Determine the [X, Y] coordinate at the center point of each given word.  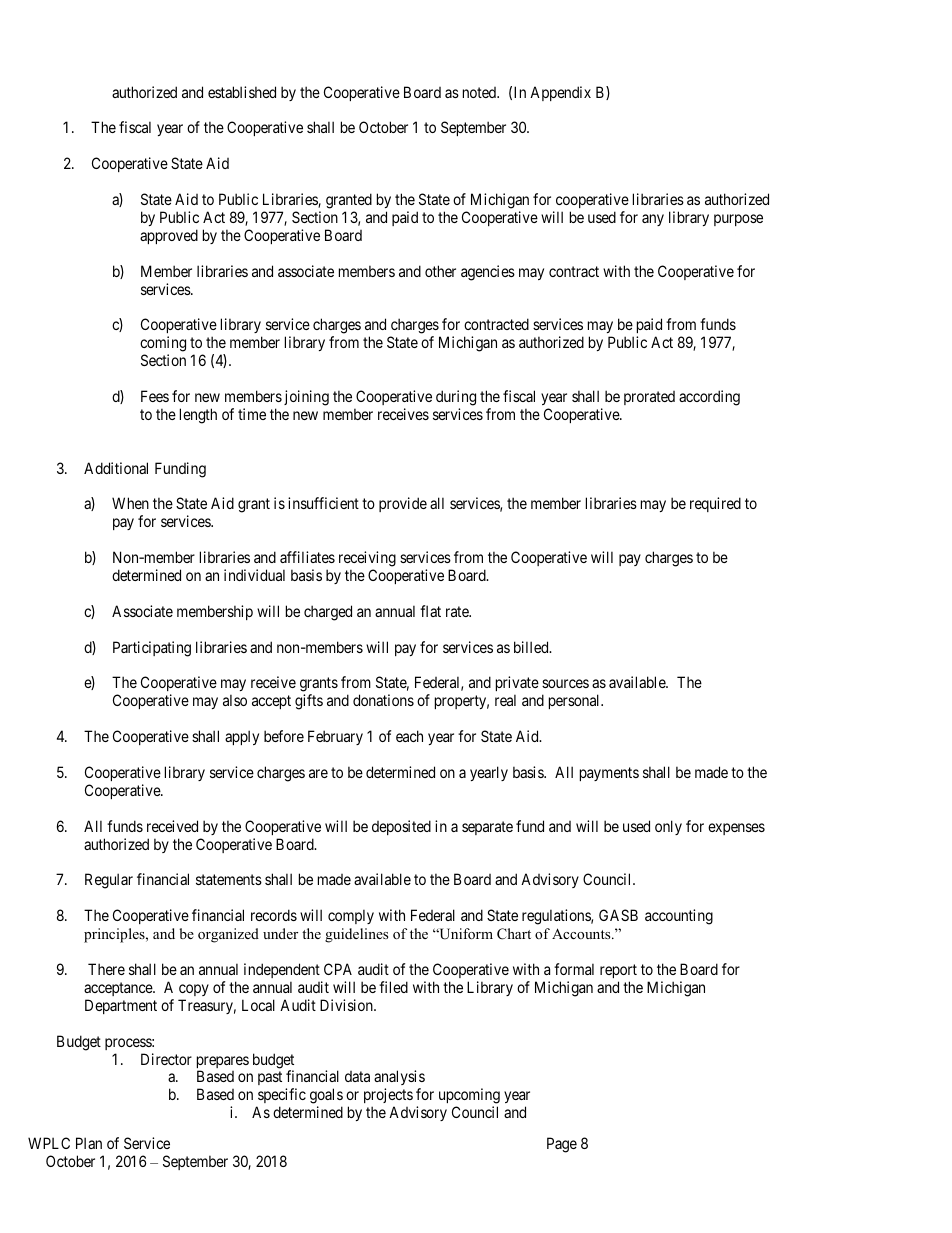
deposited [401, 827]
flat [430, 611]
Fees [155, 396]
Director [166, 1059]
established [242, 92]
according [709, 398]
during [456, 398]
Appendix [560, 93]
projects [388, 1097]
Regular [109, 881]
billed [532, 647]
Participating [152, 649]
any [653, 220]
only [668, 827]
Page [562, 1145]
